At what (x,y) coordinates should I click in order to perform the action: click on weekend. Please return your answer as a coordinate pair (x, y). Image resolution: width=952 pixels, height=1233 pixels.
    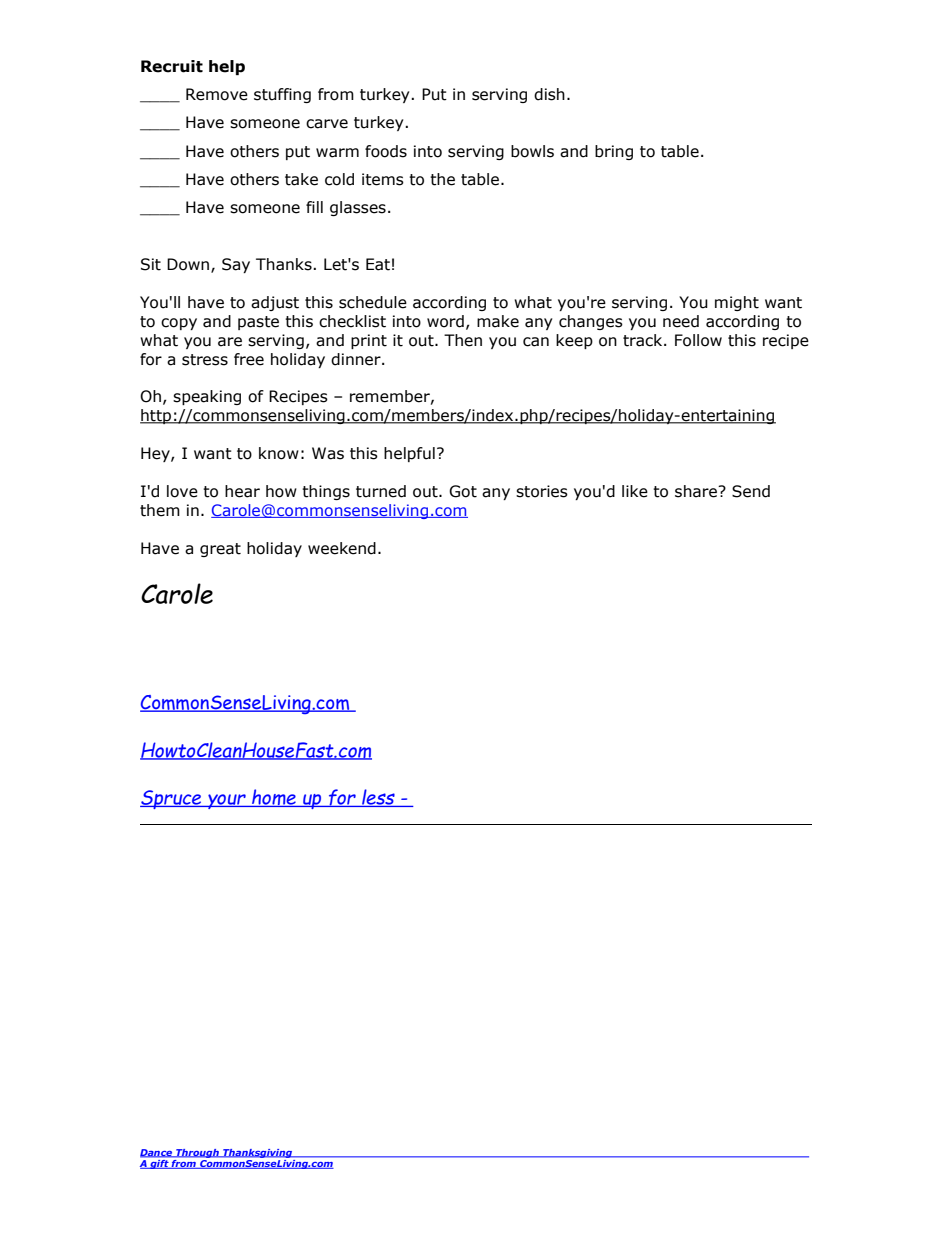
    Looking at the image, I should click on (342, 548).
